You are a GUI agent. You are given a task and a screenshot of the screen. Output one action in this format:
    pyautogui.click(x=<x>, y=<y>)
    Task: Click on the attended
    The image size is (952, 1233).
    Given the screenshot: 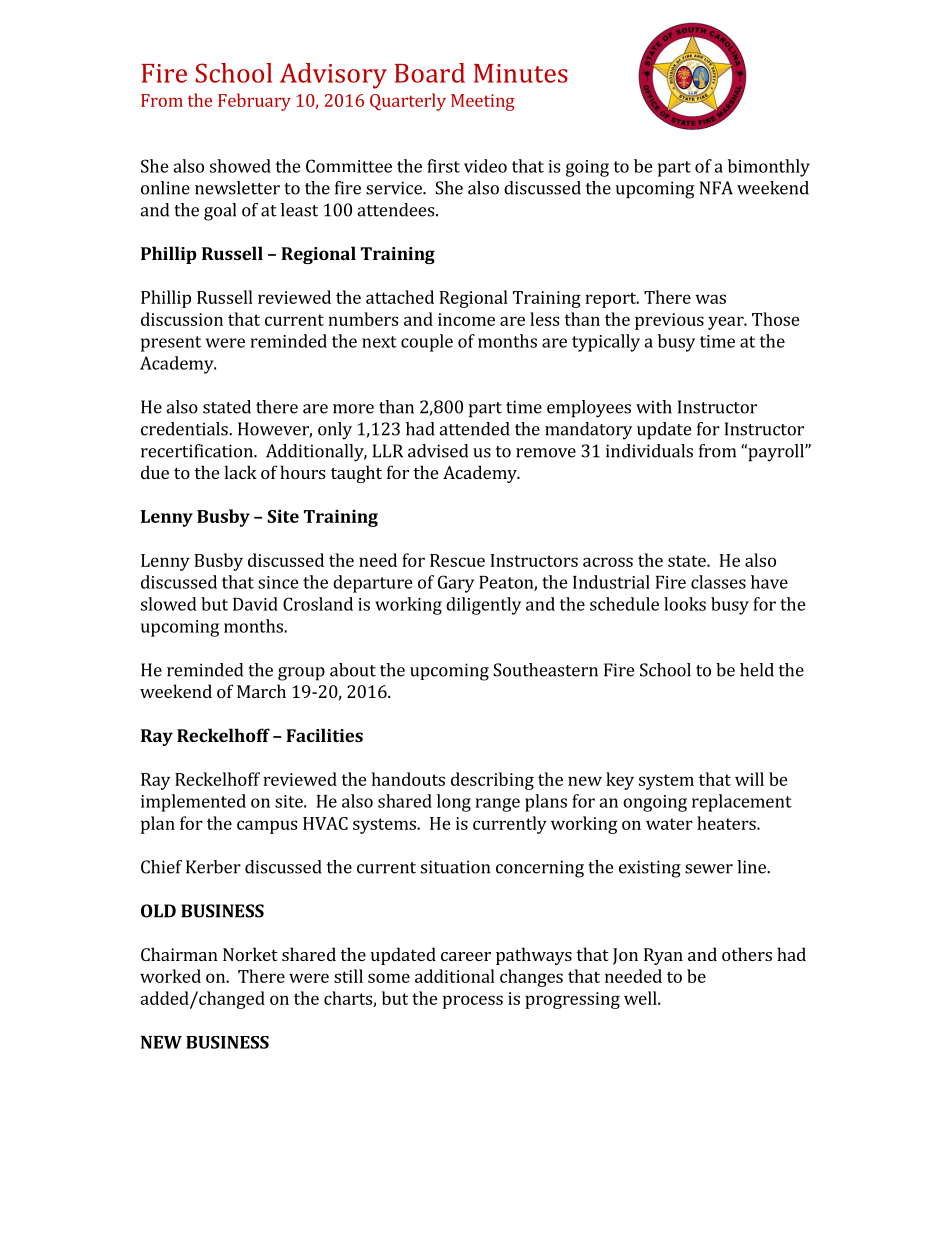 What is the action you would take?
    pyautogui.click(x=474, y=429)
